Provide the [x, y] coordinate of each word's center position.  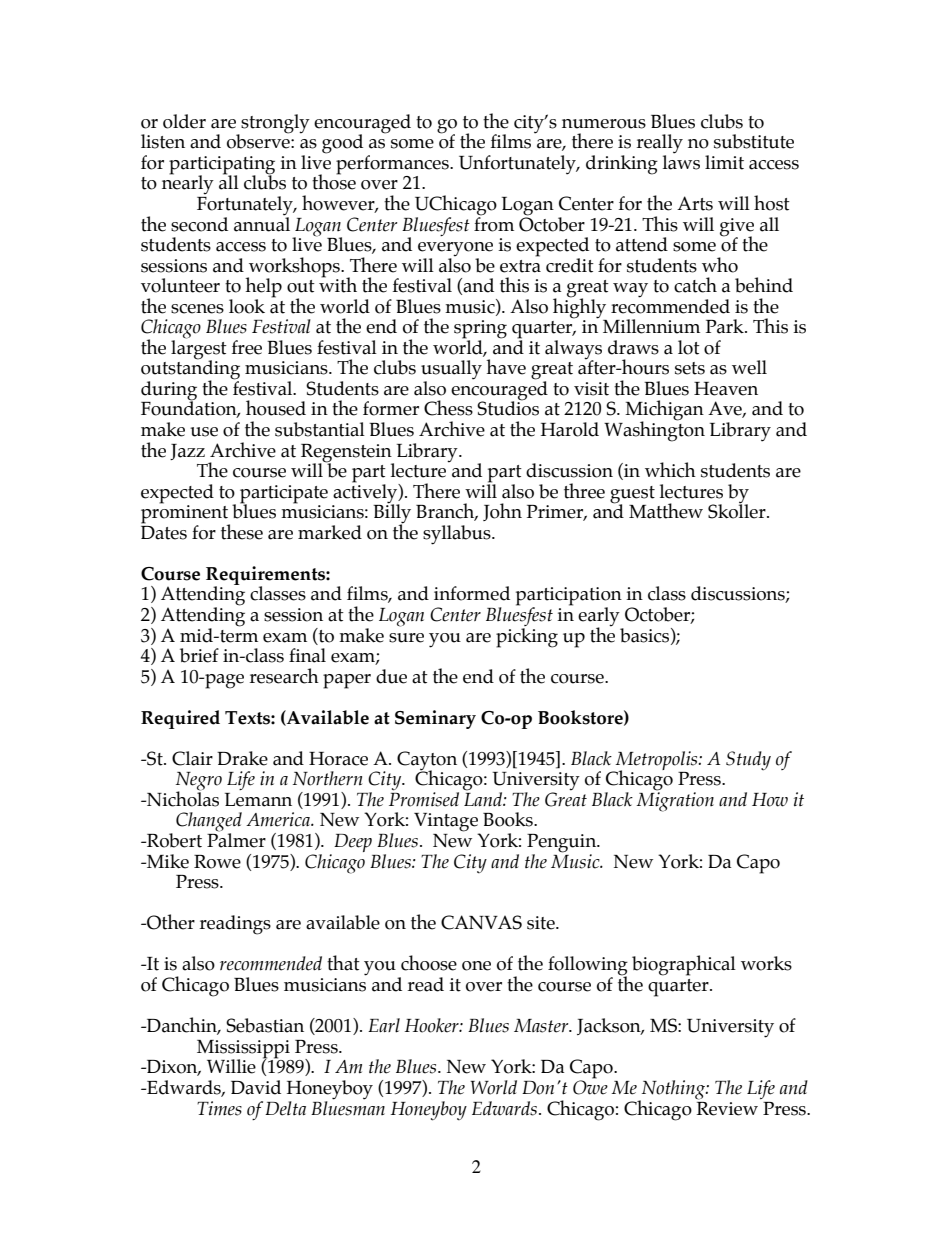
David [256, 1087]
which [670, 470]
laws [681, 161]
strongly [274, 124]
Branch [446, 512]
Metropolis [657, 761]
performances [393, 165]
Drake [242, 758]
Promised [424, 798]
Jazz [187, 452]
